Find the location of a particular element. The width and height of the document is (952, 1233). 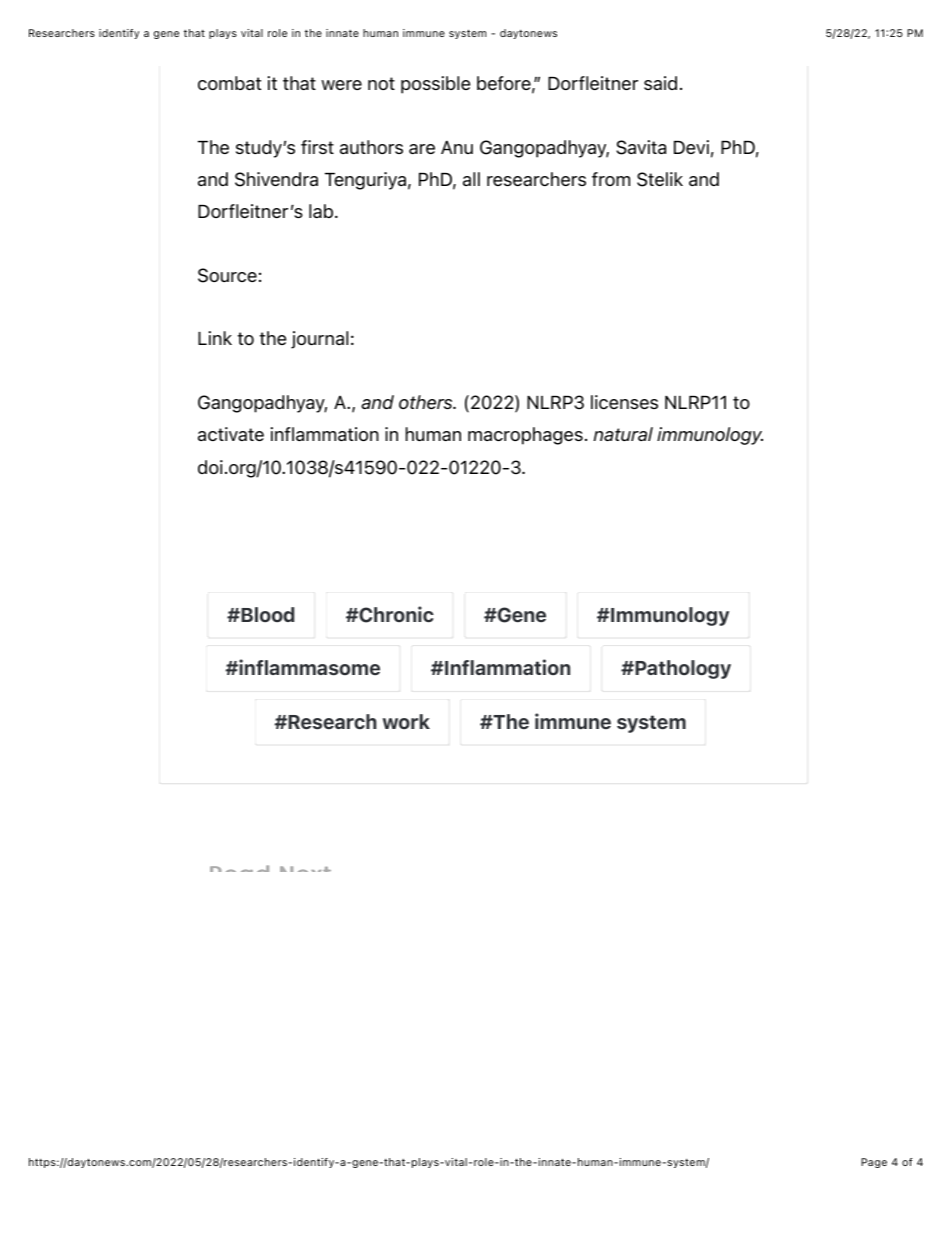

first is located at coordinates (317, 147).
